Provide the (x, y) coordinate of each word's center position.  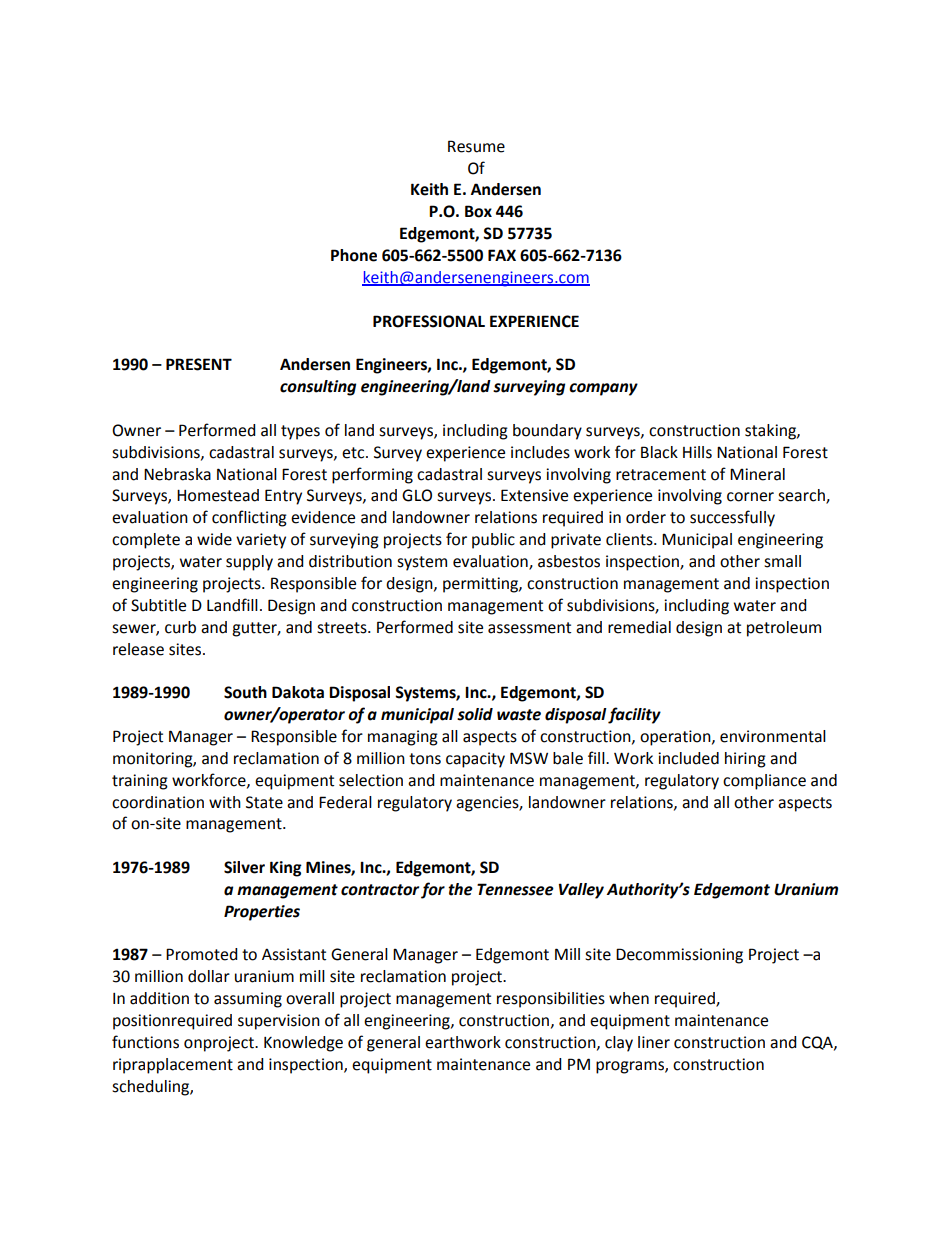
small (782, 561)
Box (478, 211)
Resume (476, 146)
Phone (354, 255)
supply (249, 563)
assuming (248, 1000)
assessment (529, 628)
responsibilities (551, 1000)
